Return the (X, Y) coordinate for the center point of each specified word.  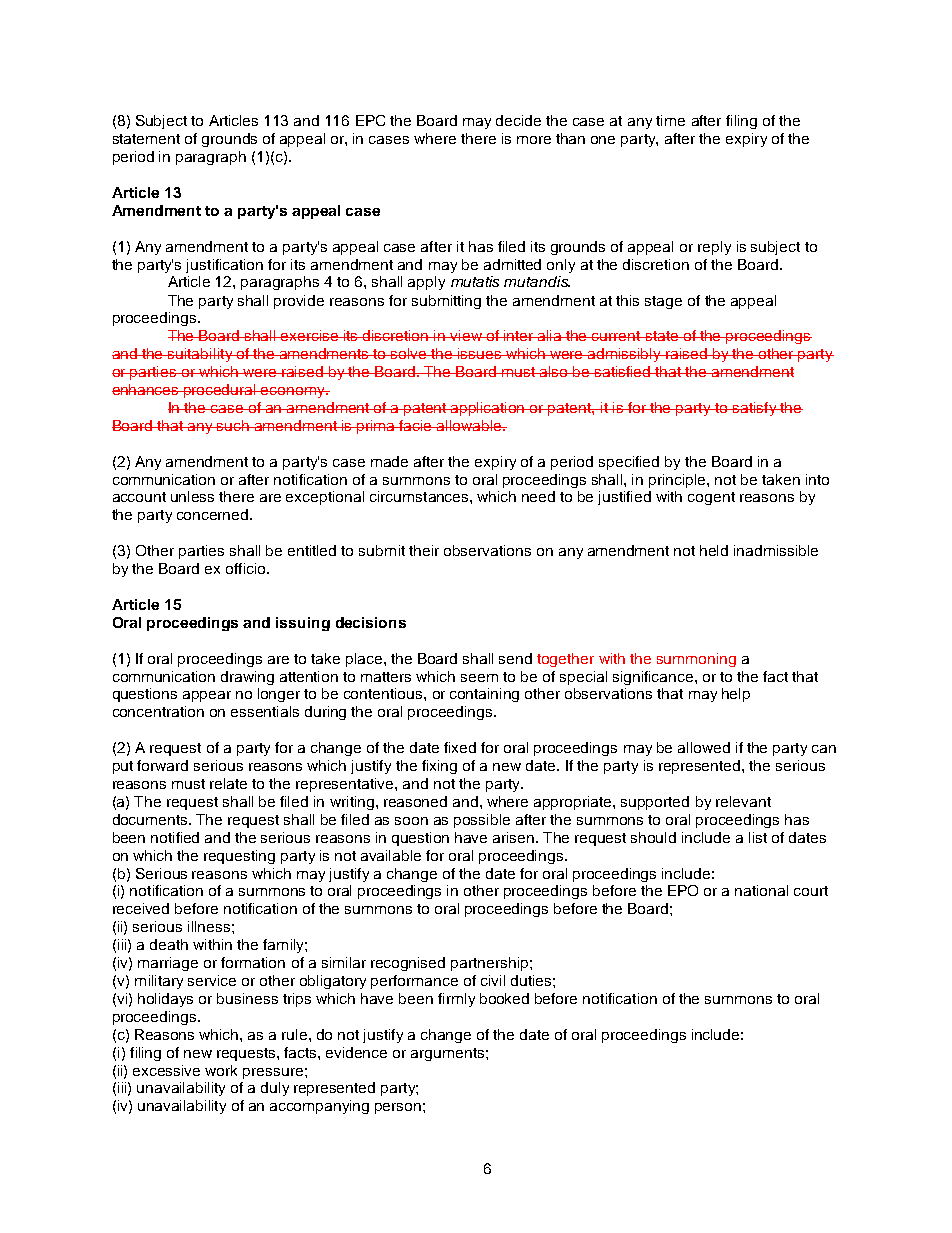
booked (504, 998)
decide (518, 120)
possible (482, 821)
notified (175, 837)
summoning (696, 660)
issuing (303, 624)
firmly (456, 1000)
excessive (166, 1070)
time (670, 120)
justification (224, 266)
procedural (220, 391)
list (758, 837)
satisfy (755, 409)
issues (480, 353)
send (515, 658)
